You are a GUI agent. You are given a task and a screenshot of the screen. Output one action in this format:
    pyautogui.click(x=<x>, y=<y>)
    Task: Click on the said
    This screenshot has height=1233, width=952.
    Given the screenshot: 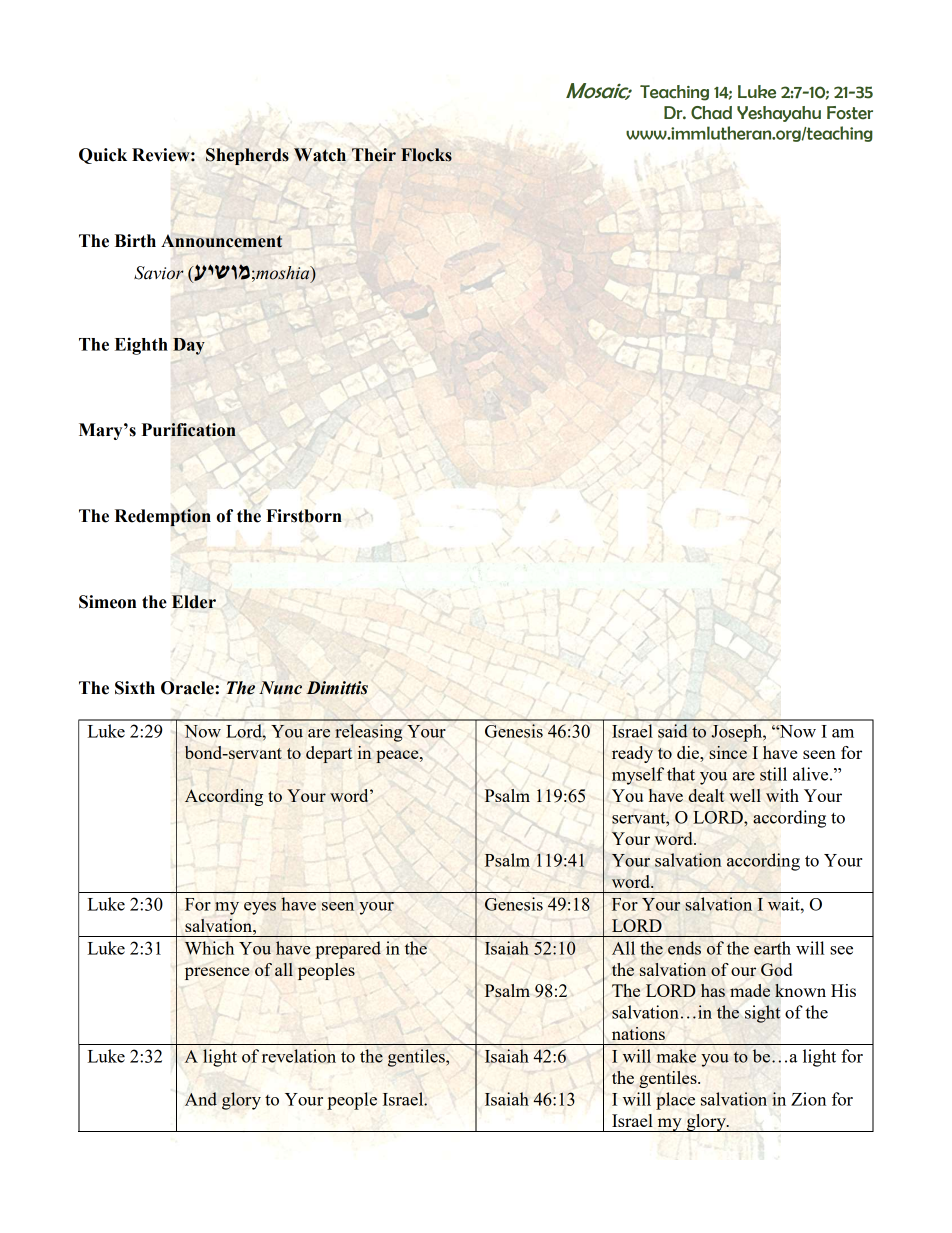 What is the action you would take?
    pyautogui.click(x=673, y=731)
